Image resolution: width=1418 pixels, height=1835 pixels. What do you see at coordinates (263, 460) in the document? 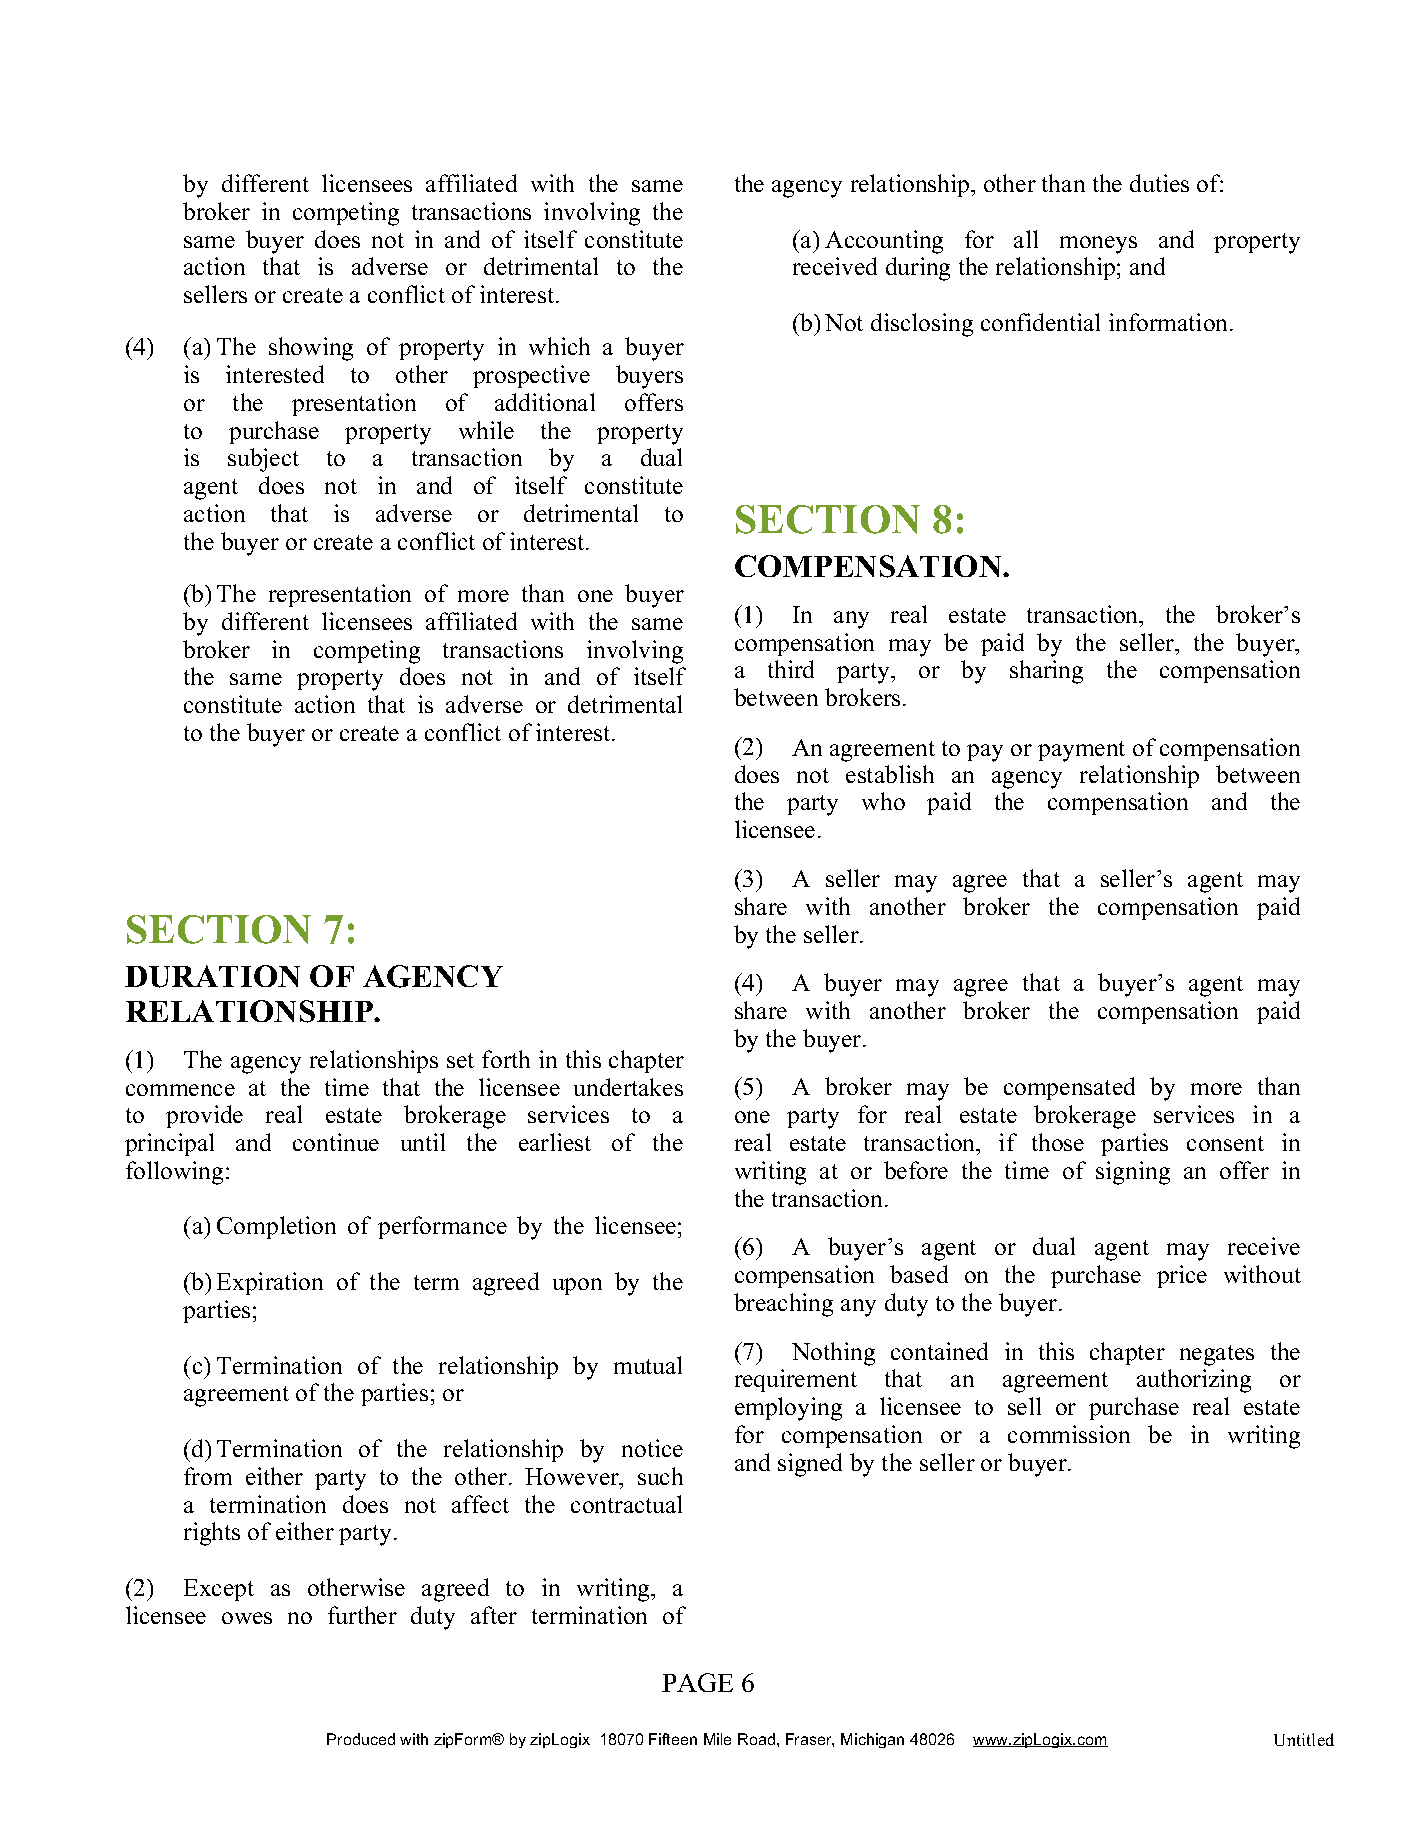
I see `subject` at bounding box center [263, 460].
